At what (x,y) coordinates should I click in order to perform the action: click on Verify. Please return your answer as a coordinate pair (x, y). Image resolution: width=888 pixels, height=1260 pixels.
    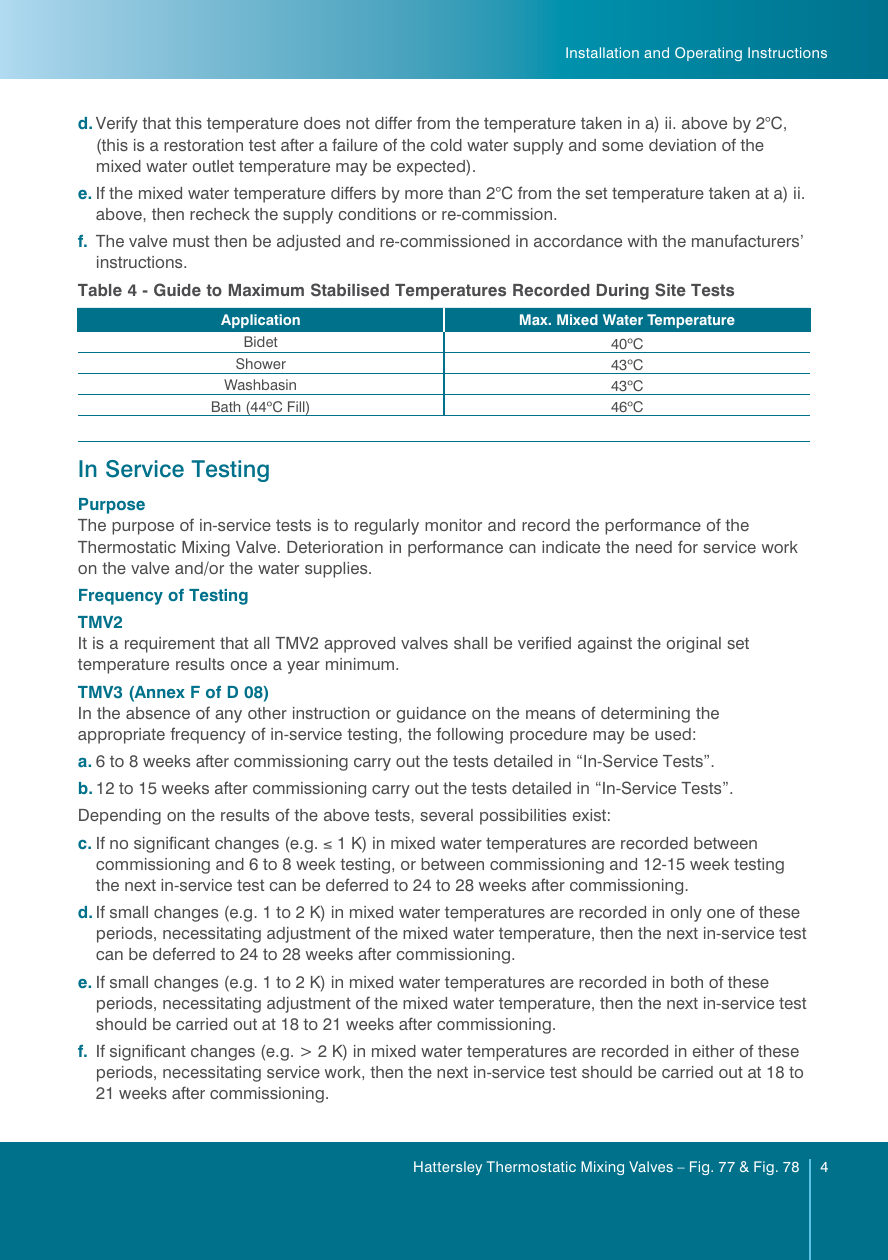
    Looking at the image, I should click on (117, 124).
